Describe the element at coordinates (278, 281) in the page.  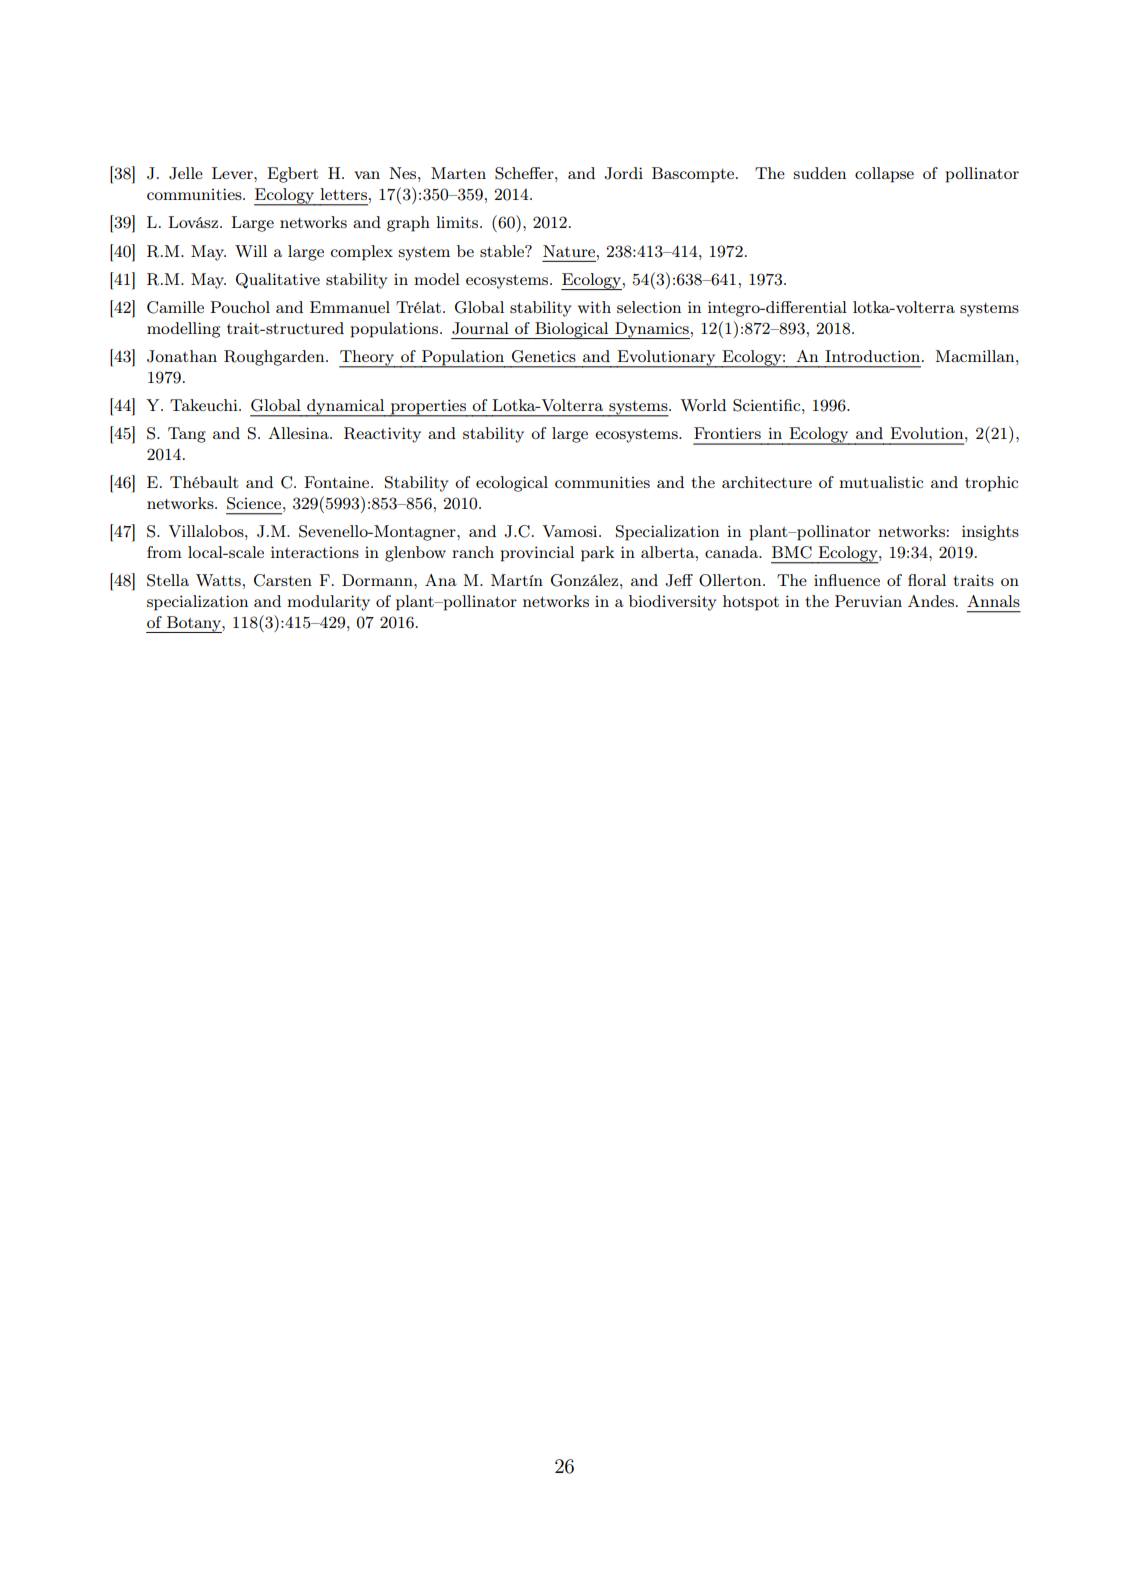
I see `Qualitative` at that location.
